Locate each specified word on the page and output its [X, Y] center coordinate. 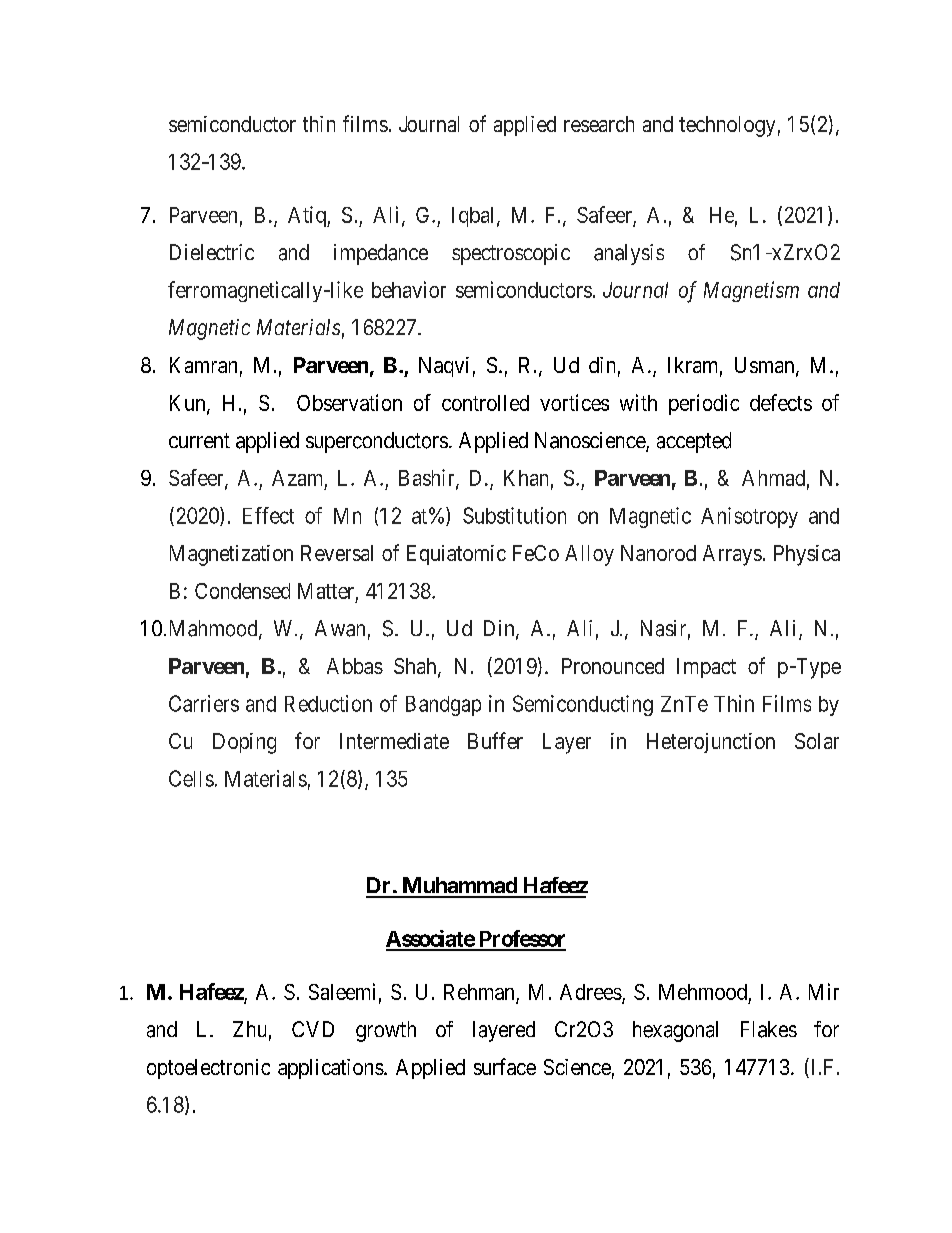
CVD [313, 1029]
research [599, 124]
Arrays [732, 555]
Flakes [769, 1029]
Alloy [589, 555]
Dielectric [212, 252]
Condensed [242, 591]
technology [727, 126]
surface [505, 1066]
